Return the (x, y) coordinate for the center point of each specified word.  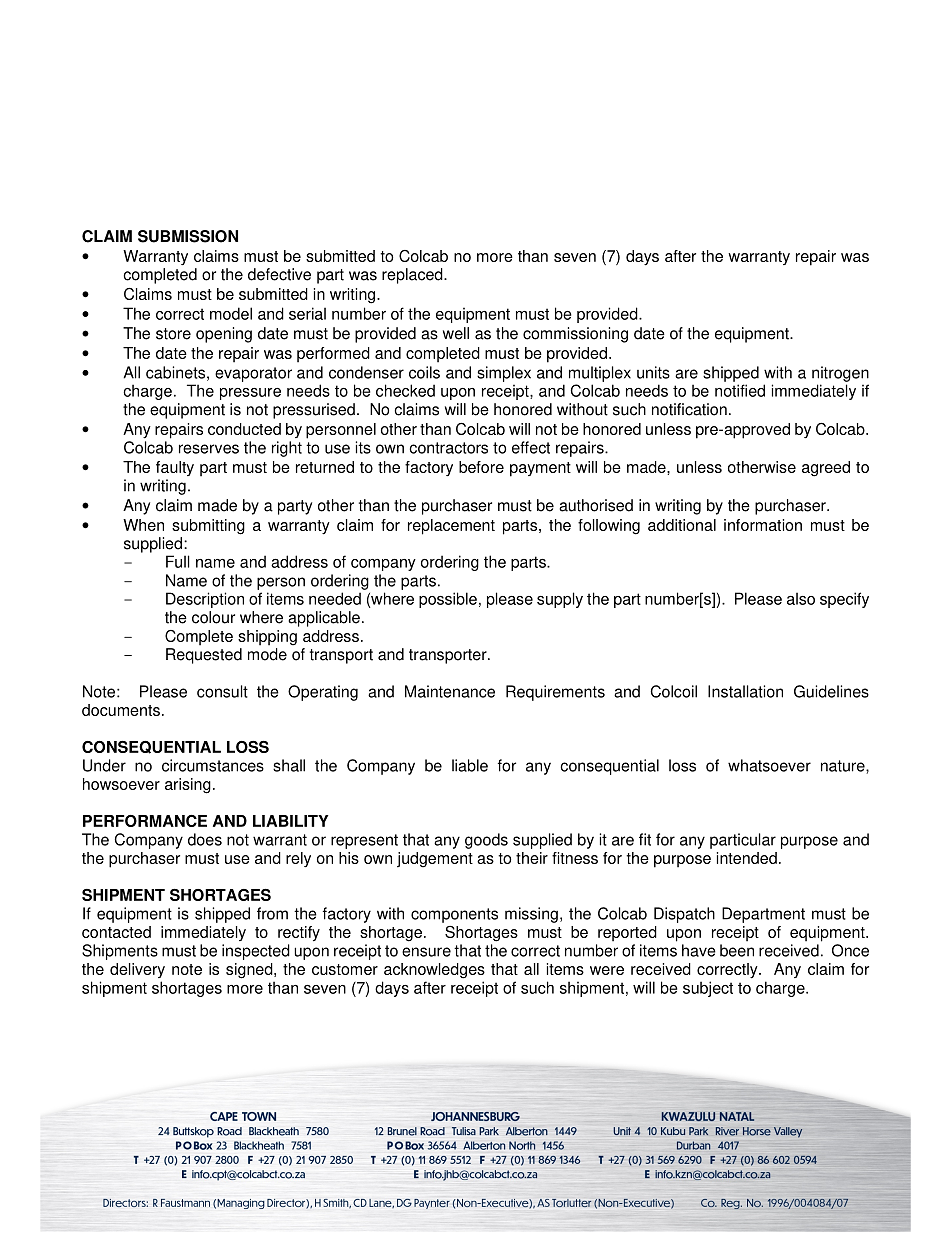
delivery (137, 970)
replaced (413, 276)
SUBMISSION (188, 236)
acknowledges (434, 971)
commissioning (575, 335)
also (801, 598)
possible (448, 600)
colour (213, 617)
